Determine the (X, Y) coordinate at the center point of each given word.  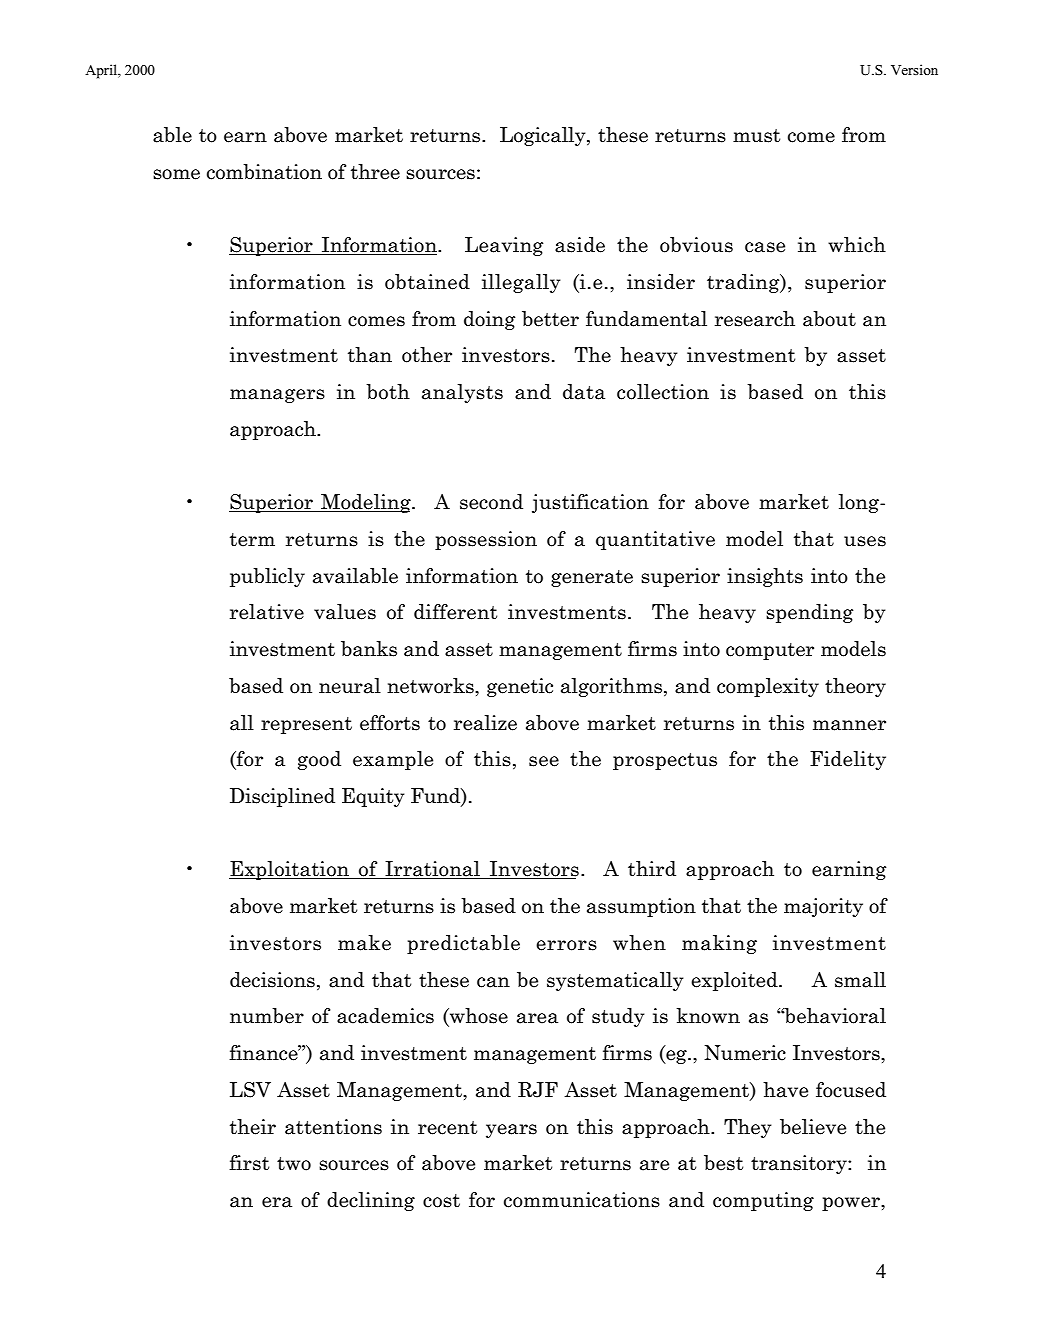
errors (566, 945)
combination (264, 172)
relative (267, 612)
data (584, 392)
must (756, 136)
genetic (520, 687)
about (829, 319)
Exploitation (290, 870)
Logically (544, 136)
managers (277, 396)
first (249, 1163)
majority (823, 907)
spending (809, 613)
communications (582, 1200)
